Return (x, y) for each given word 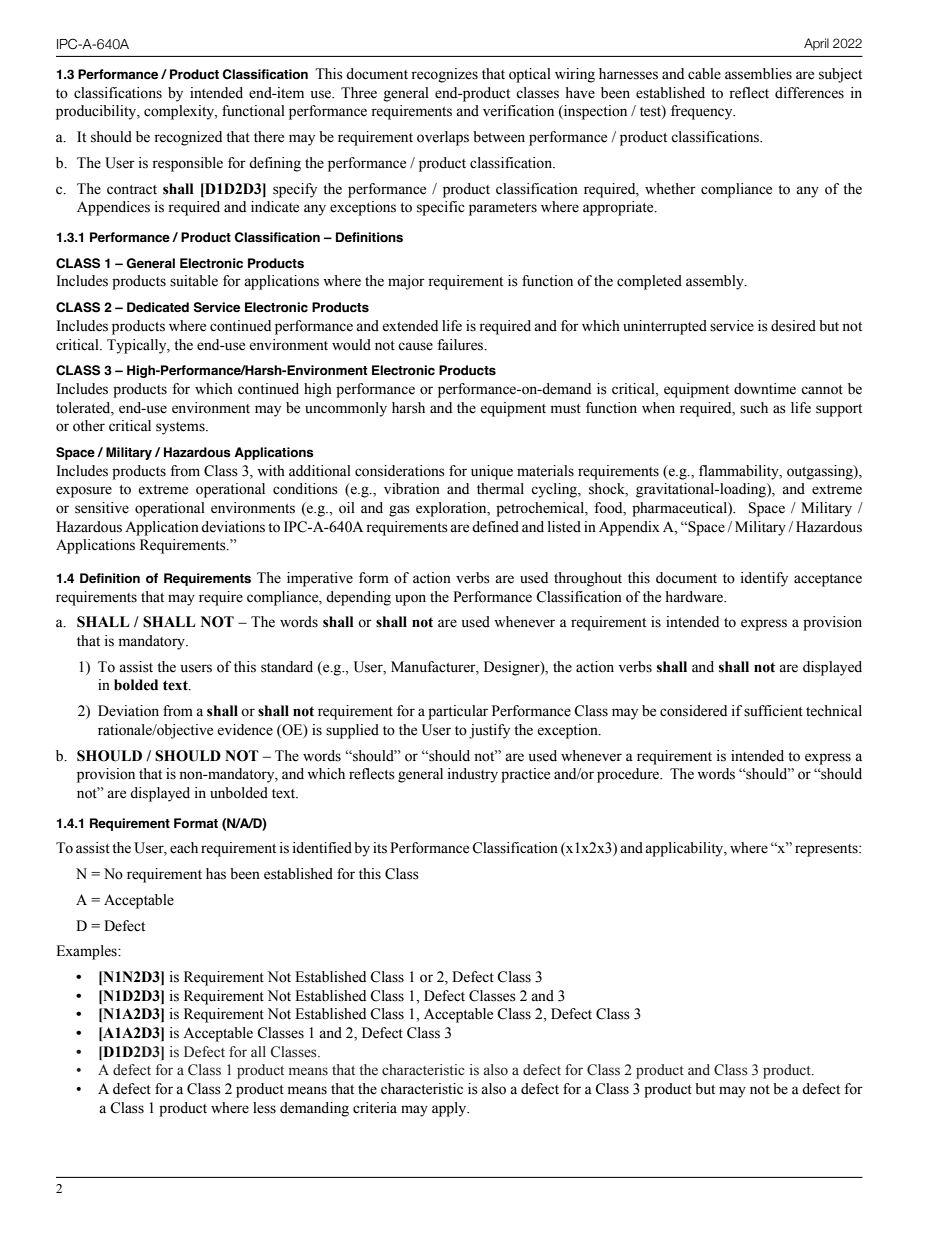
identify (764, 579)
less (264, 1108)
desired (793, 326)
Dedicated (158, 307)
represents (827, 850)
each (184, 848)
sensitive (102, 508)
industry (473, 775)
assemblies (758, 74)
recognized (188, 138)
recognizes (444, 75)
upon (410, 600)
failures (461, 345)
